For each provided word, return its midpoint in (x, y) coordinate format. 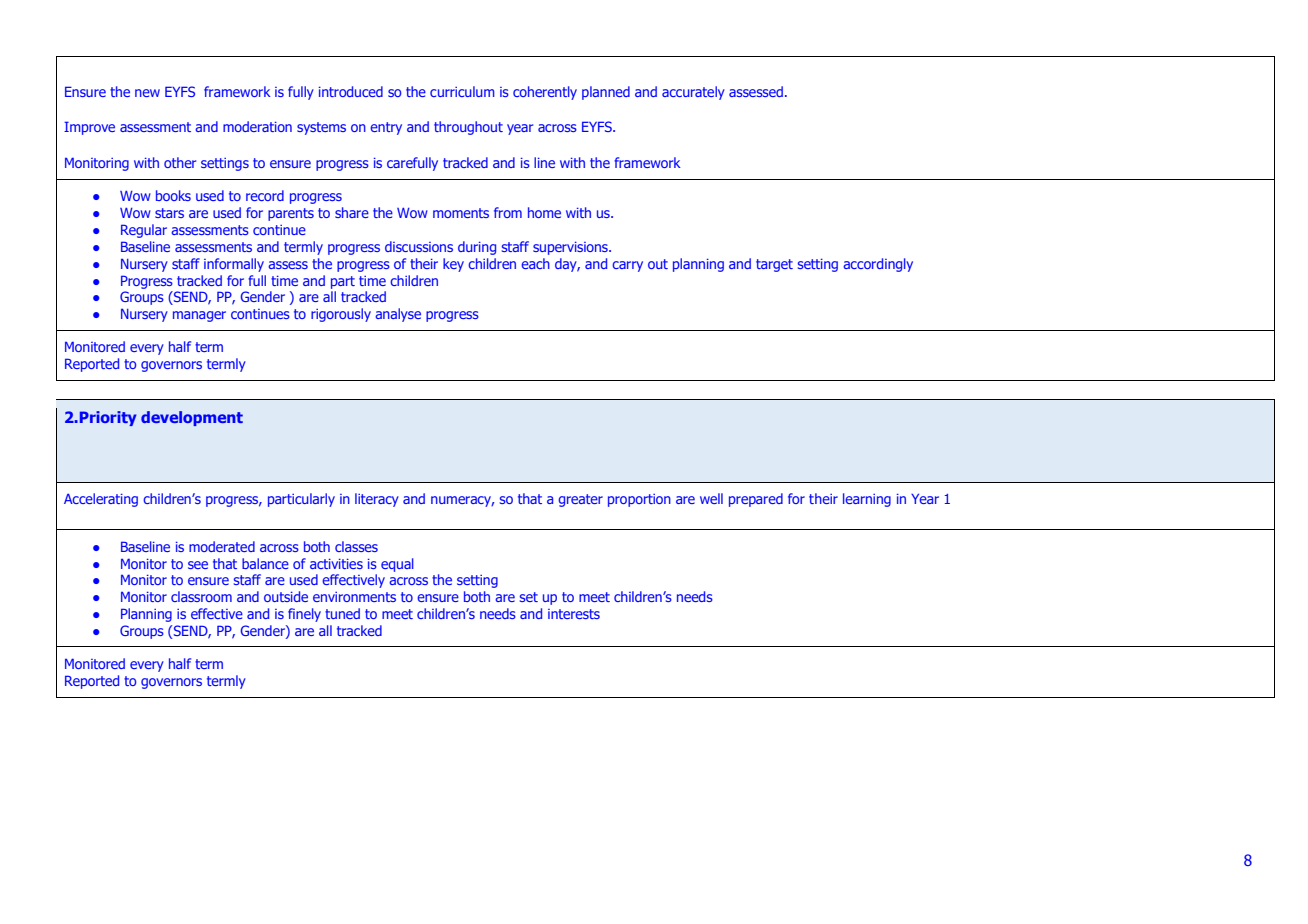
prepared (756, 500)
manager (199, 316)
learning (867, 500)
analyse (398, 315)
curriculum (462, 91)
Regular (144, 231)
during (477, 248)
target (774, 265)
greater (580, 500)
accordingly (878, 265)
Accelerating (101, 500)
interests (574, 614)
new (147, 93)
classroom (201, 596)
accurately (693, 93)
